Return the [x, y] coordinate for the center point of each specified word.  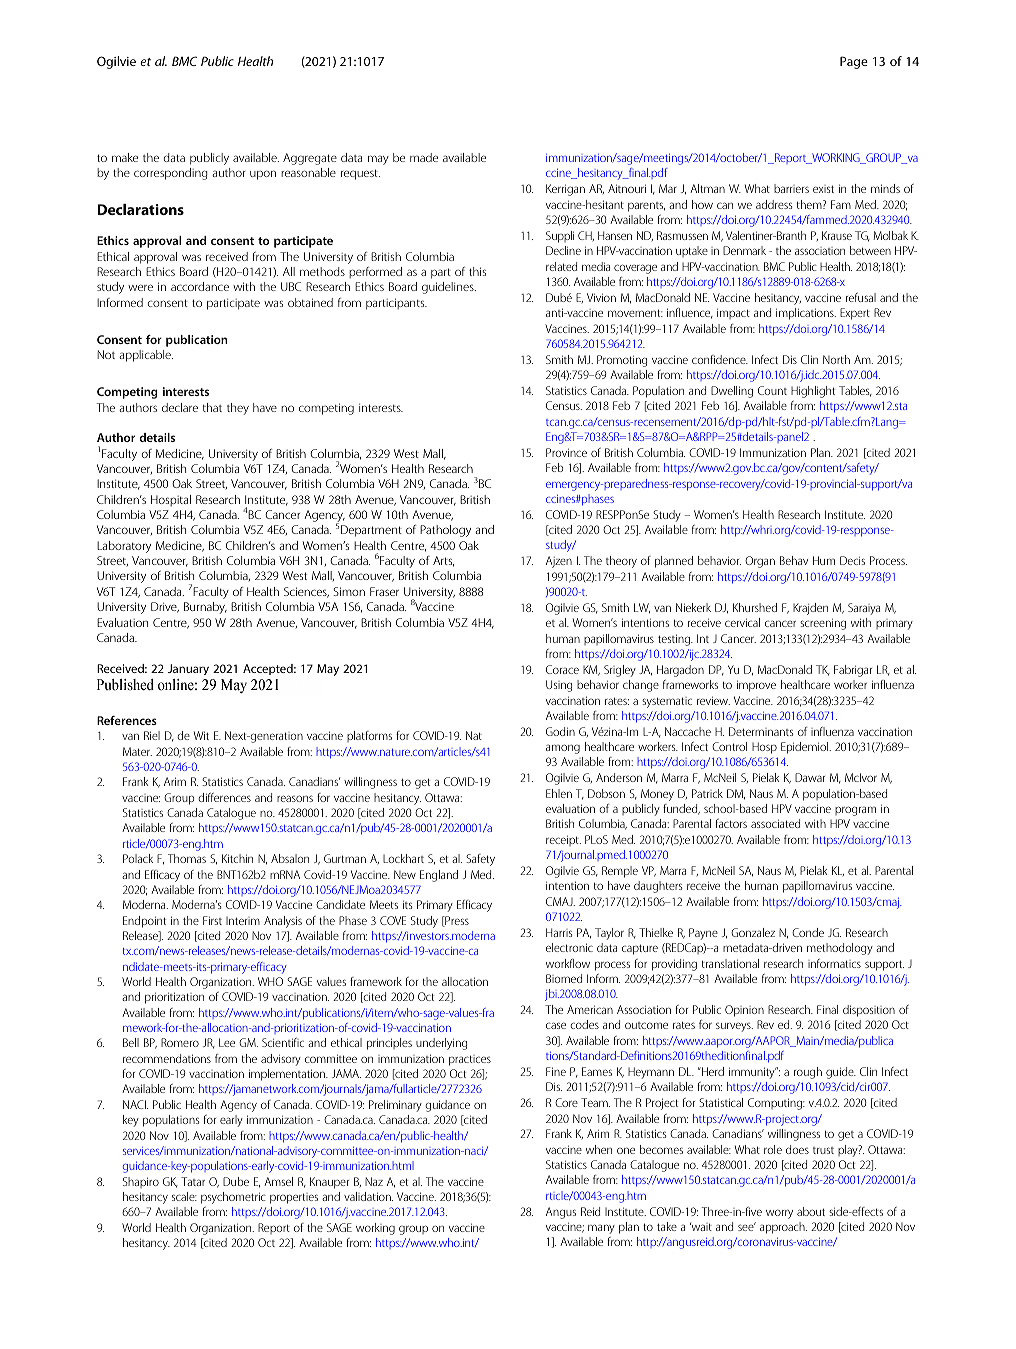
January [188, 669]
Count [772, 390]
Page [854, 62]
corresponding [171, 174]
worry [779, 1214]
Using [559, 686]
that [212, 407]
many [601, 1229]
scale [184, 1196]
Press [456, 921]
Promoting [622, 361]
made [424, 157]
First [212, 920]
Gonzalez [753, 932]
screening [823, 624]
